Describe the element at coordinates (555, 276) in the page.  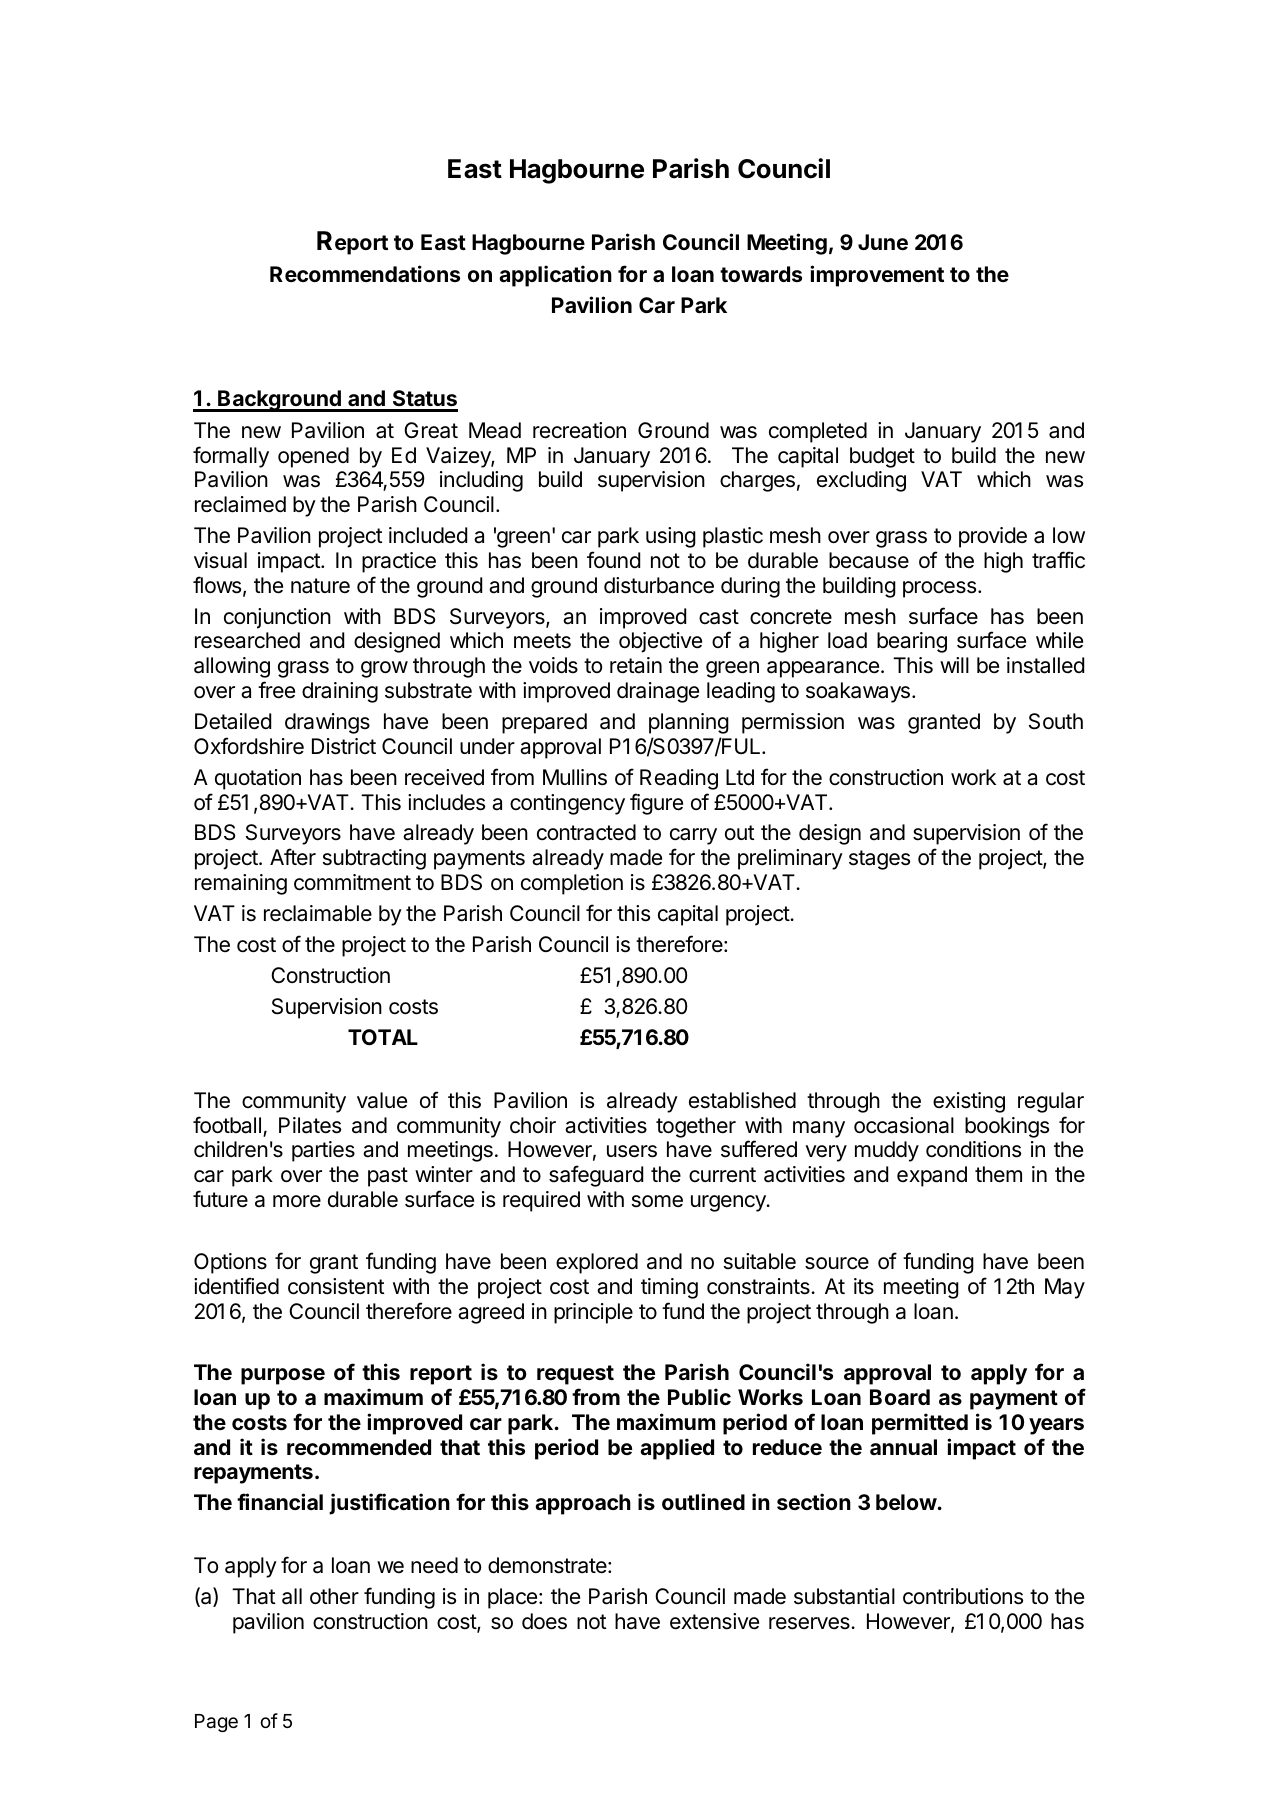
I see `application` at that location.
